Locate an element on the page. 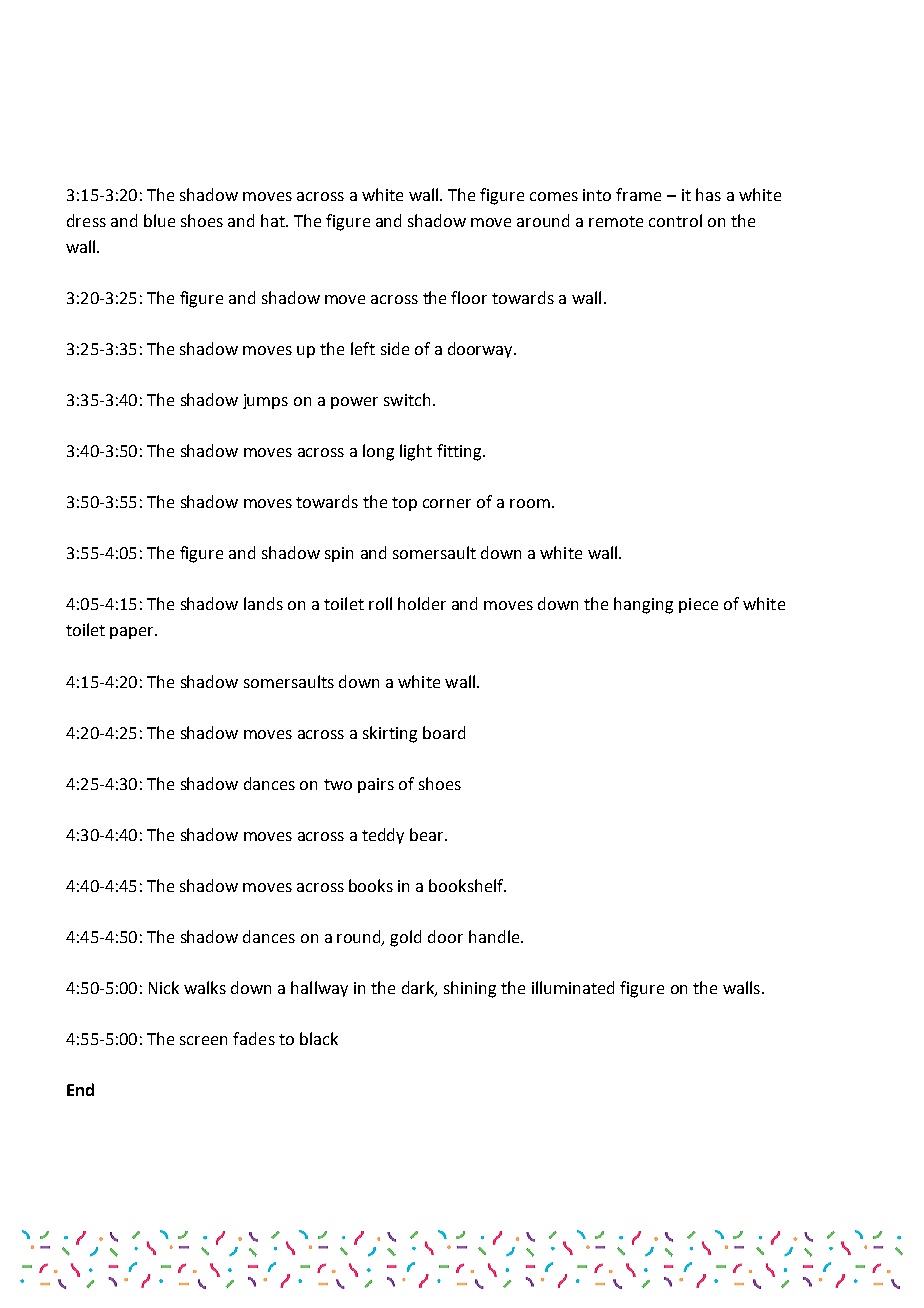 The height and width of the document is (1308, 924). paper is located at coordinates (133, 633).
